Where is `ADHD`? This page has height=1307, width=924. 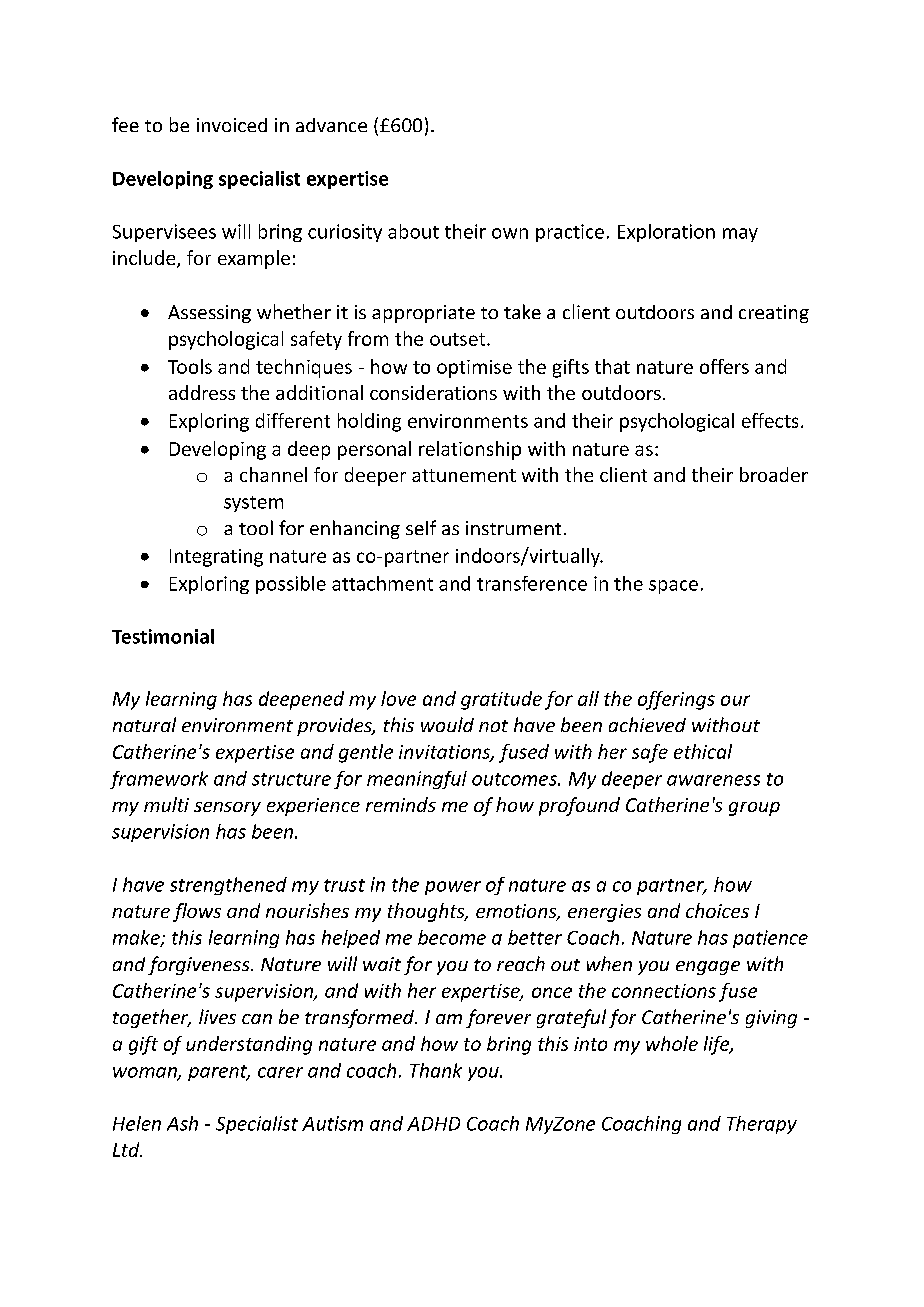 ADHD is located at coordinates (433, 1124).
